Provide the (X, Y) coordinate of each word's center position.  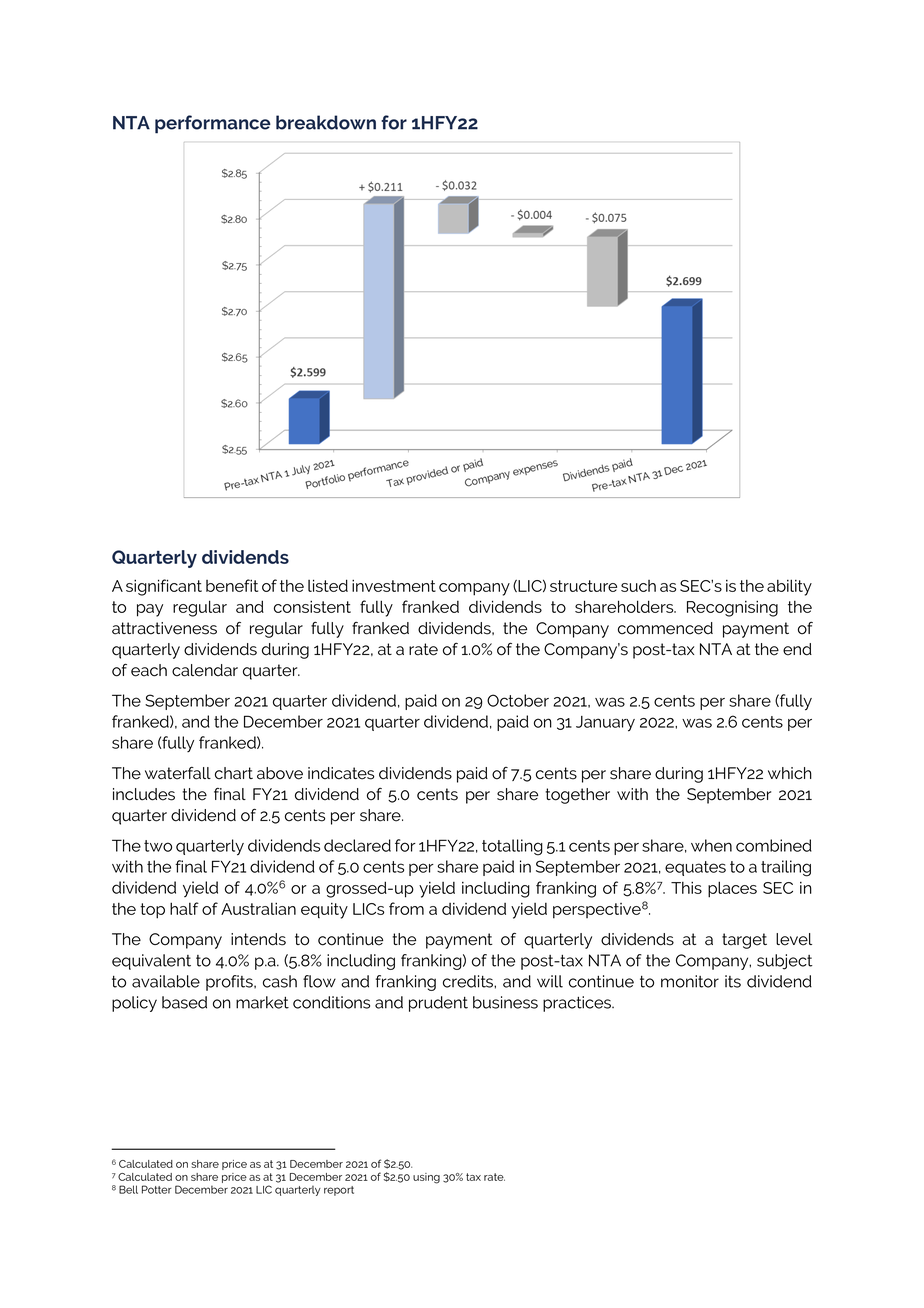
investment (394, 585)
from (406, 908)
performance (213, 124)
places (732, 889)
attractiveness (164, 628)
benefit (232, 585)
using (426, 1178)
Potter (157, 1189)
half (184, 908)
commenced (665, 628)
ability (789, 587)
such (638, 586)
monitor (690, 981)
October (518, 700)
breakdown (326, 122)
